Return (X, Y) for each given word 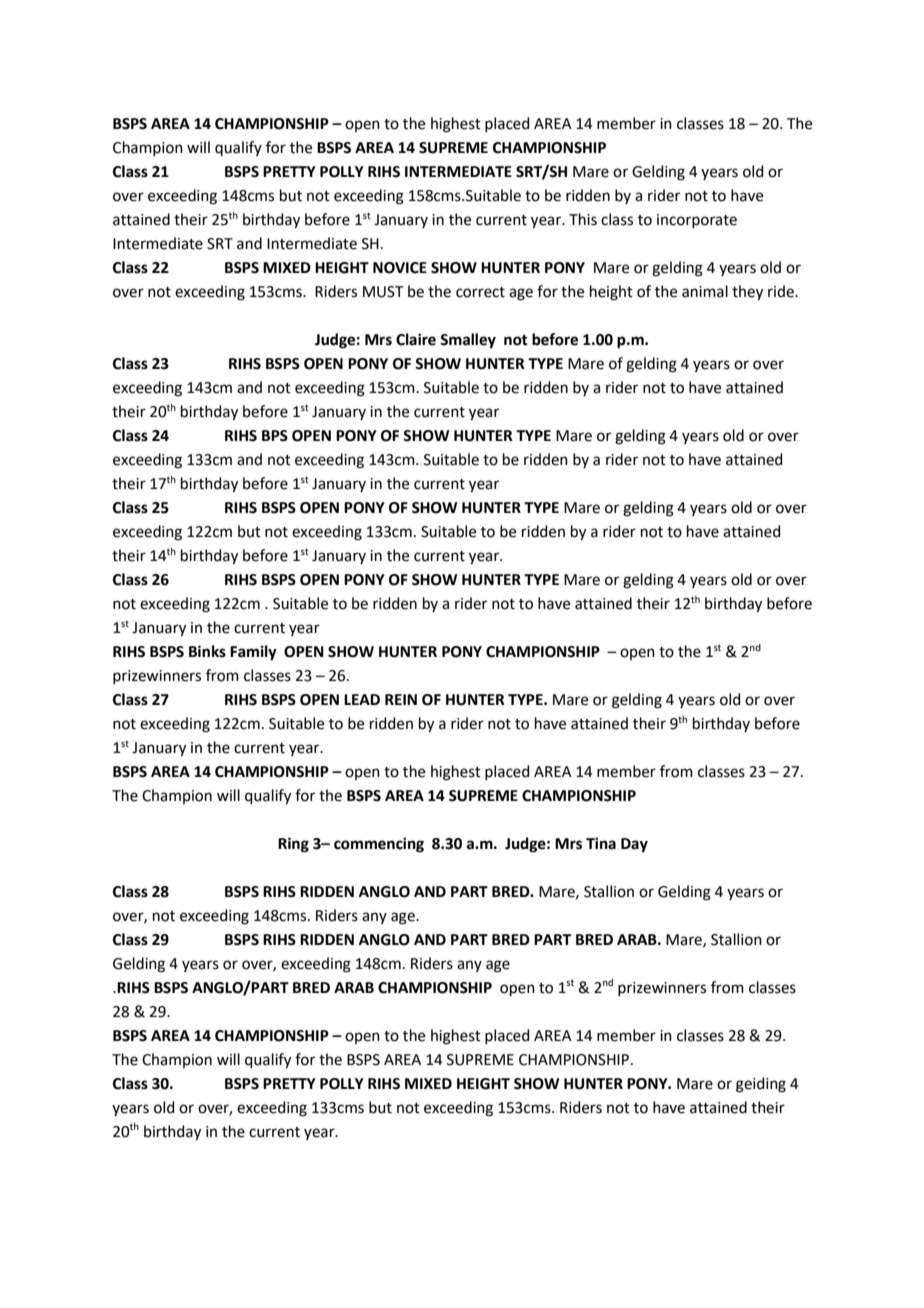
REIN (401, 699)
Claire (416, 339)
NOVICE (400, 268)
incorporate (697, 221)
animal (705, 291)
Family (253, 653)
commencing (379, 845)
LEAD (362, 699)
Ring (293, 845)
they (747, 293)
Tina (601, 843)
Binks (207, 651)
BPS (275, 436)
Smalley (468, 341)
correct (480, 292)
